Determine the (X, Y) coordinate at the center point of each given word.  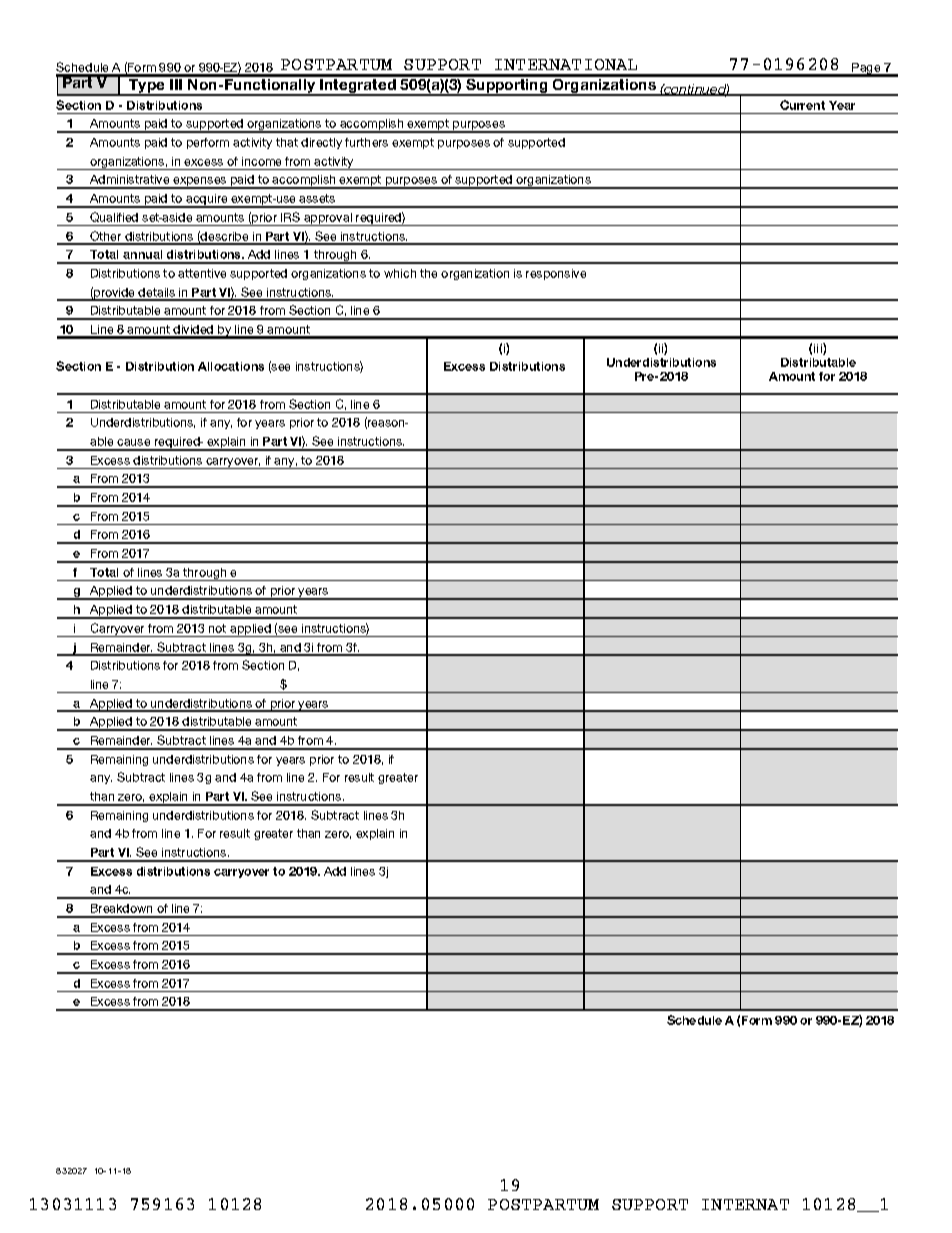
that (287, 142)
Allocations (231, 366)
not (217, 628)
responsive (556, 274)
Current (802, 105)
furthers (366, 142)
